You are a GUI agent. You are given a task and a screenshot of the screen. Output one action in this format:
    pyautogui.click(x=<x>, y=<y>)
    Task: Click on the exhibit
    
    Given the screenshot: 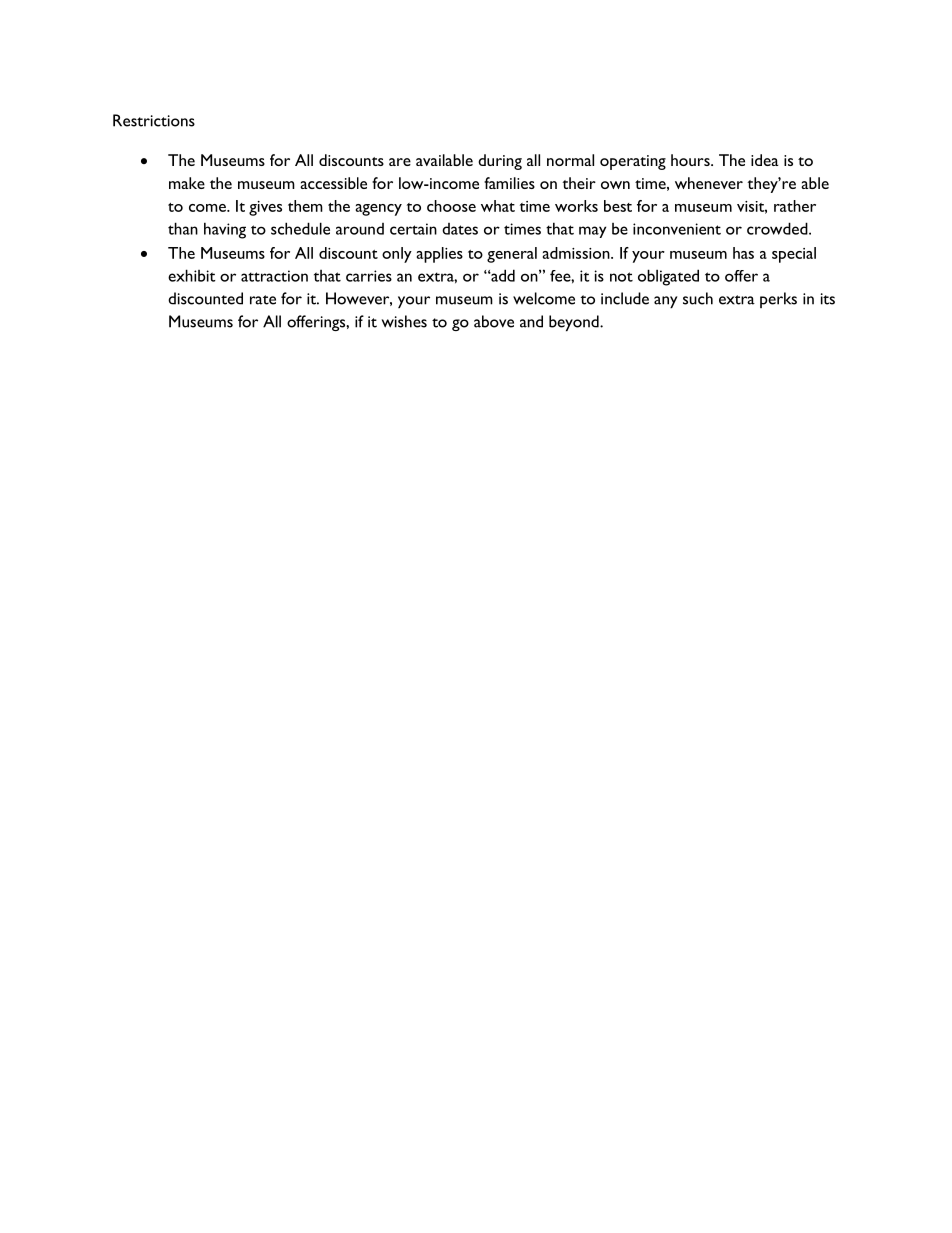 What is the action you would take?
    pyautogui.click(x=192, y=275)
